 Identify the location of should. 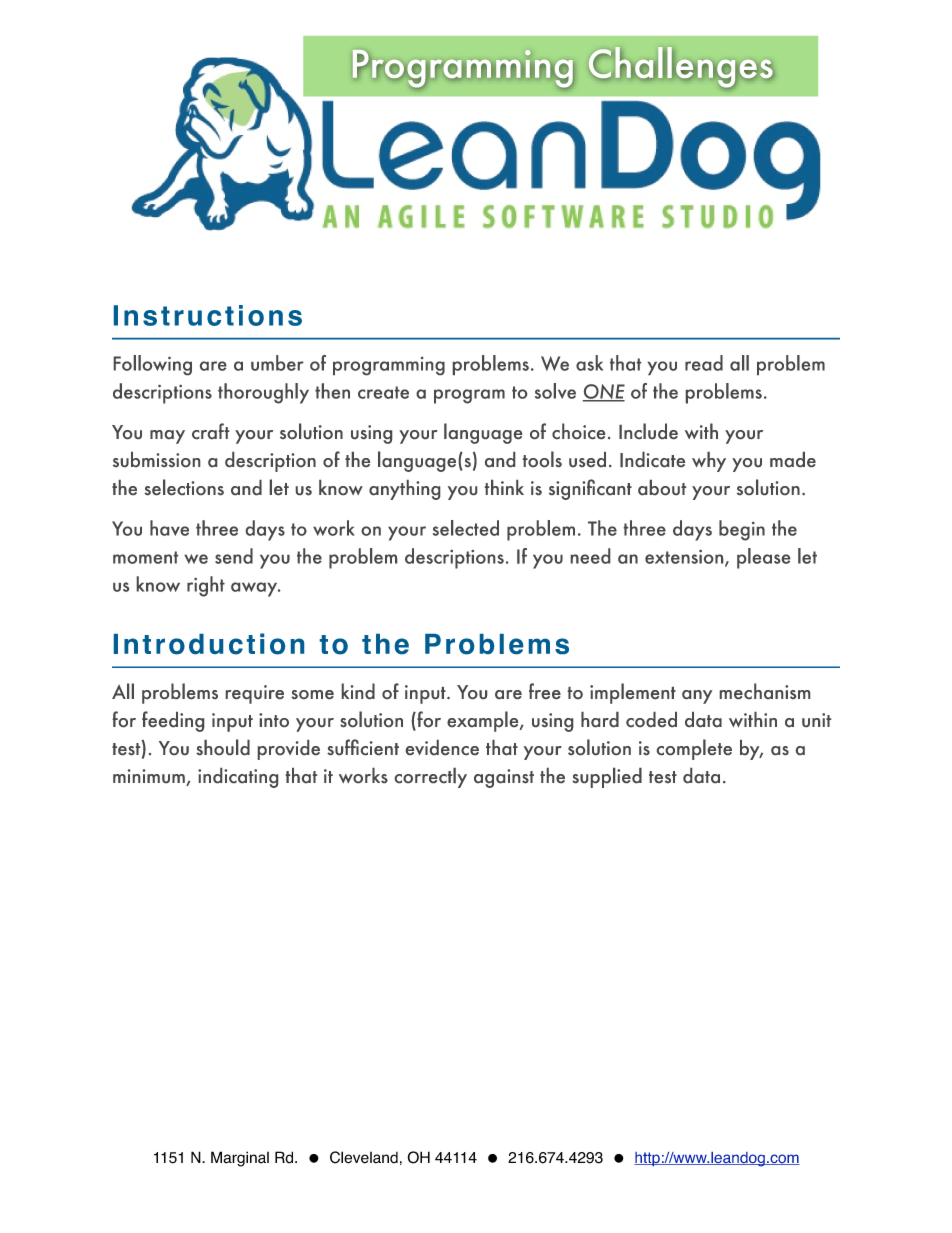
(223, 747).
